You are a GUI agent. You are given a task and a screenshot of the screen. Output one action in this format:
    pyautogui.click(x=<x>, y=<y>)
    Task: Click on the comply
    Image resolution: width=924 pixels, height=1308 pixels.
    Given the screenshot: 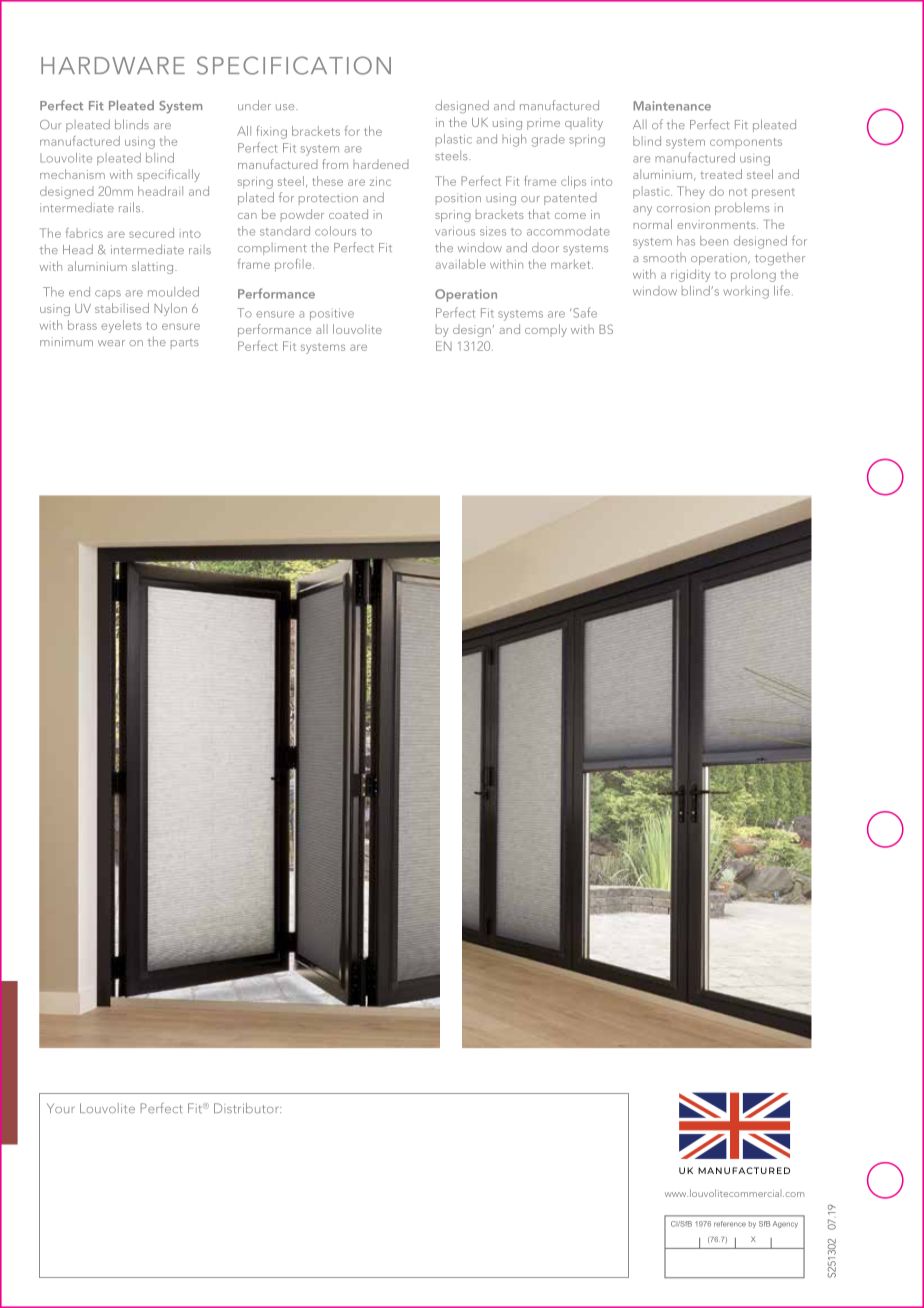 What is the action you would take?
    pyautogui.click(x=546, y=330)
